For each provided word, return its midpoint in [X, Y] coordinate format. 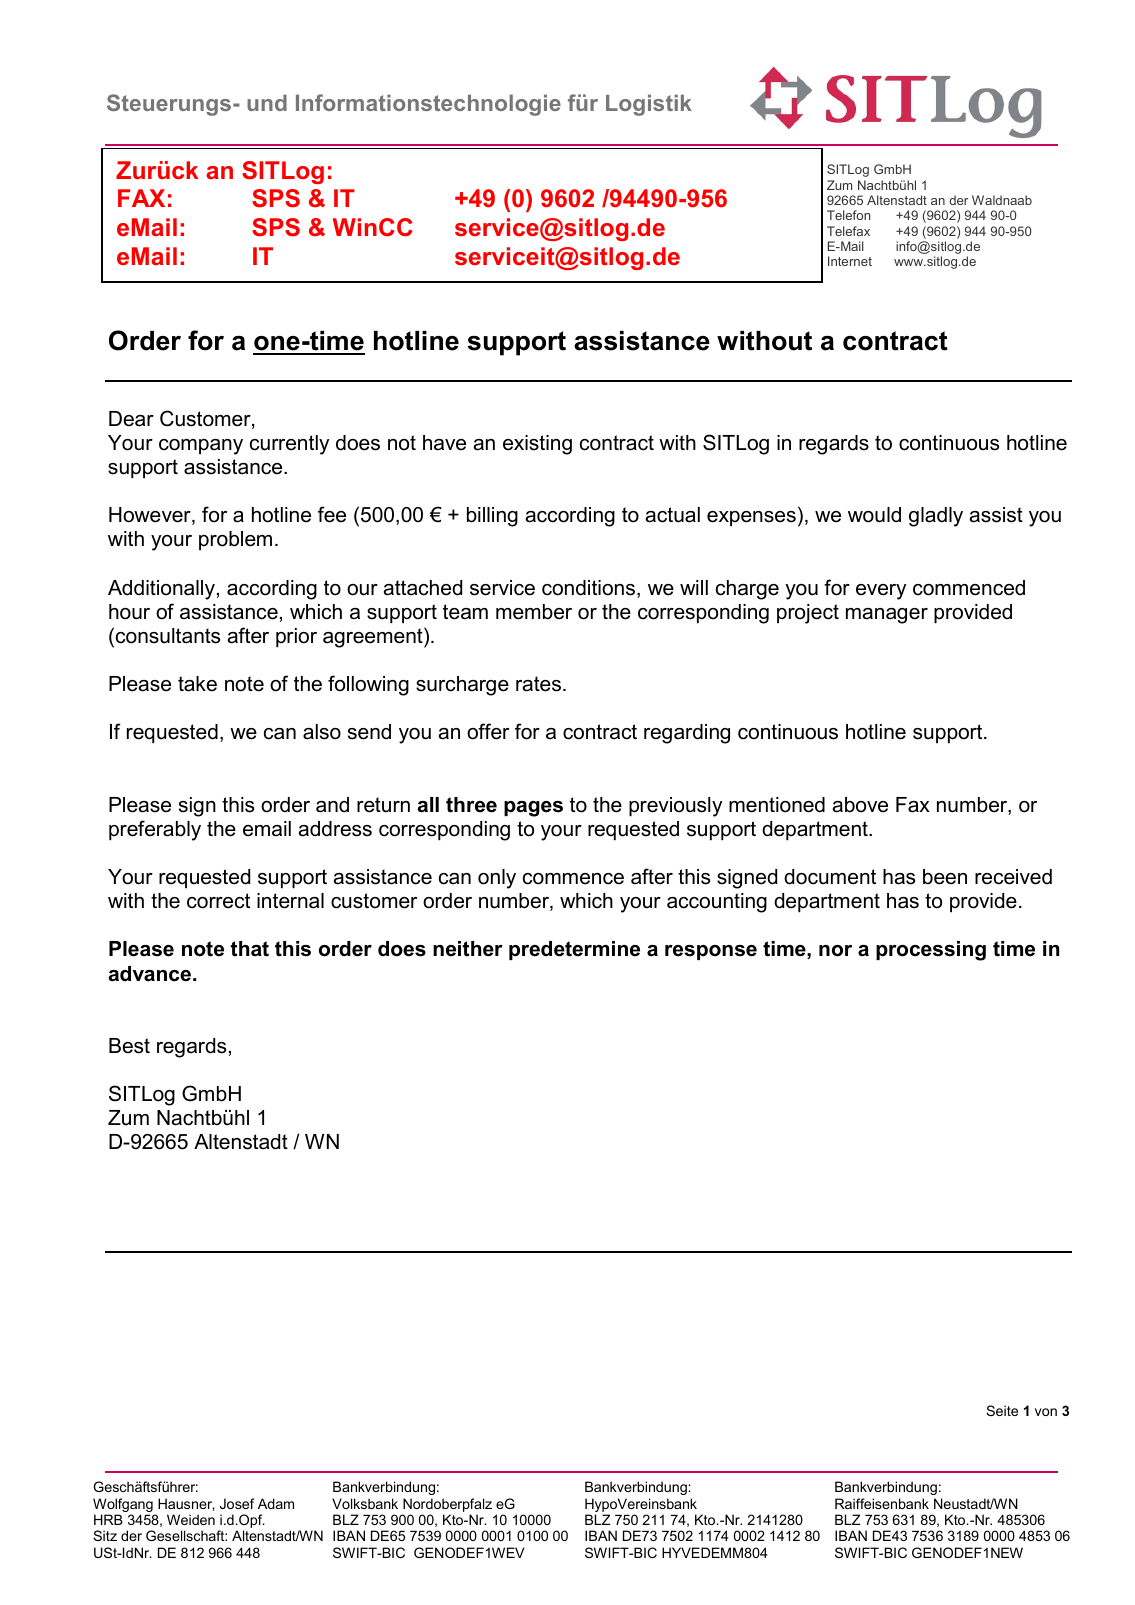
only [497, 879]
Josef [237, 1503]
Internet [850, 261]
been [945, 877]
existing [537, 445]
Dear [131, 419]
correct [218, 901]
